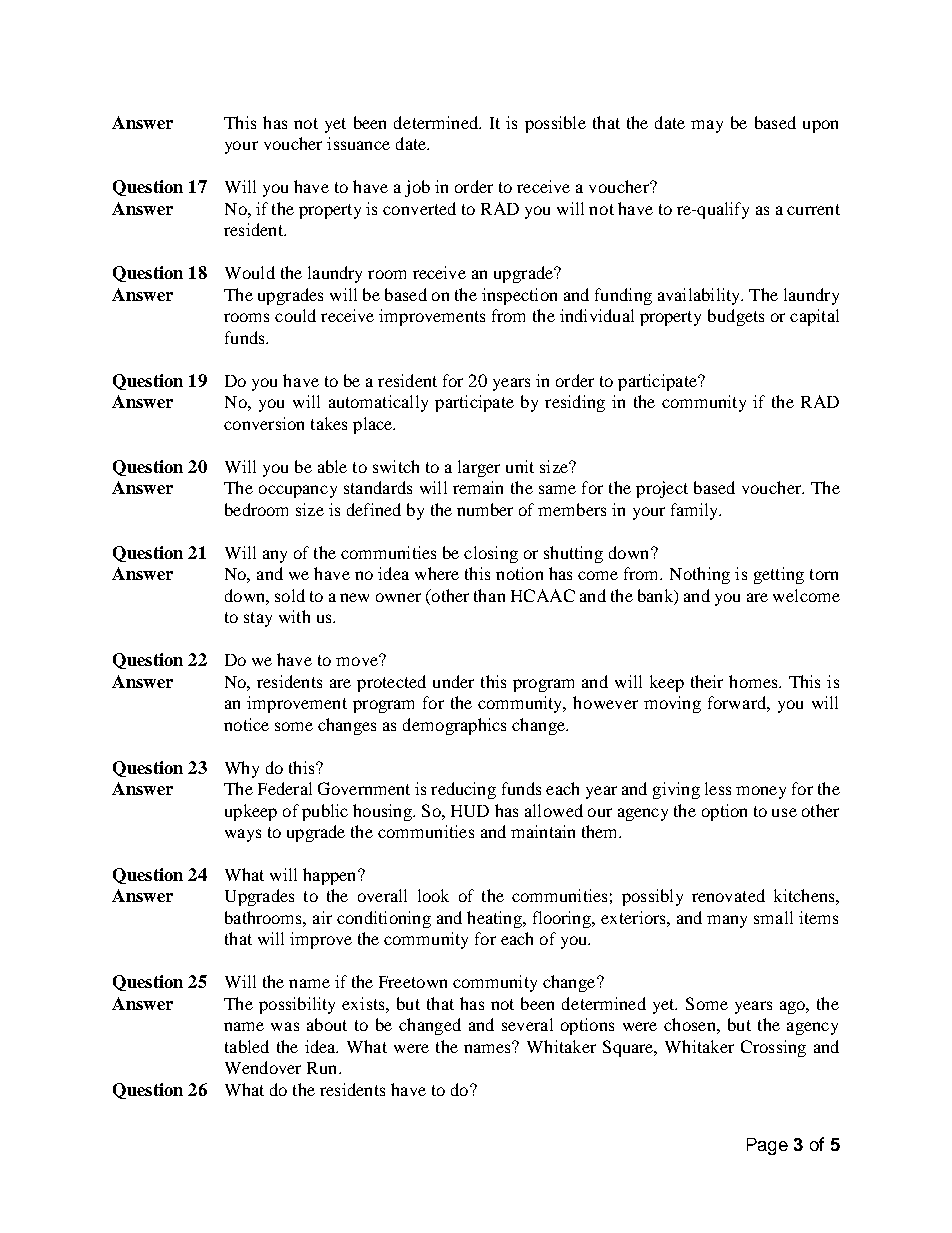 This image has width=952, height=1233. Describe the element at coordinates (557, 489) in the image. I see `same` at that location.
